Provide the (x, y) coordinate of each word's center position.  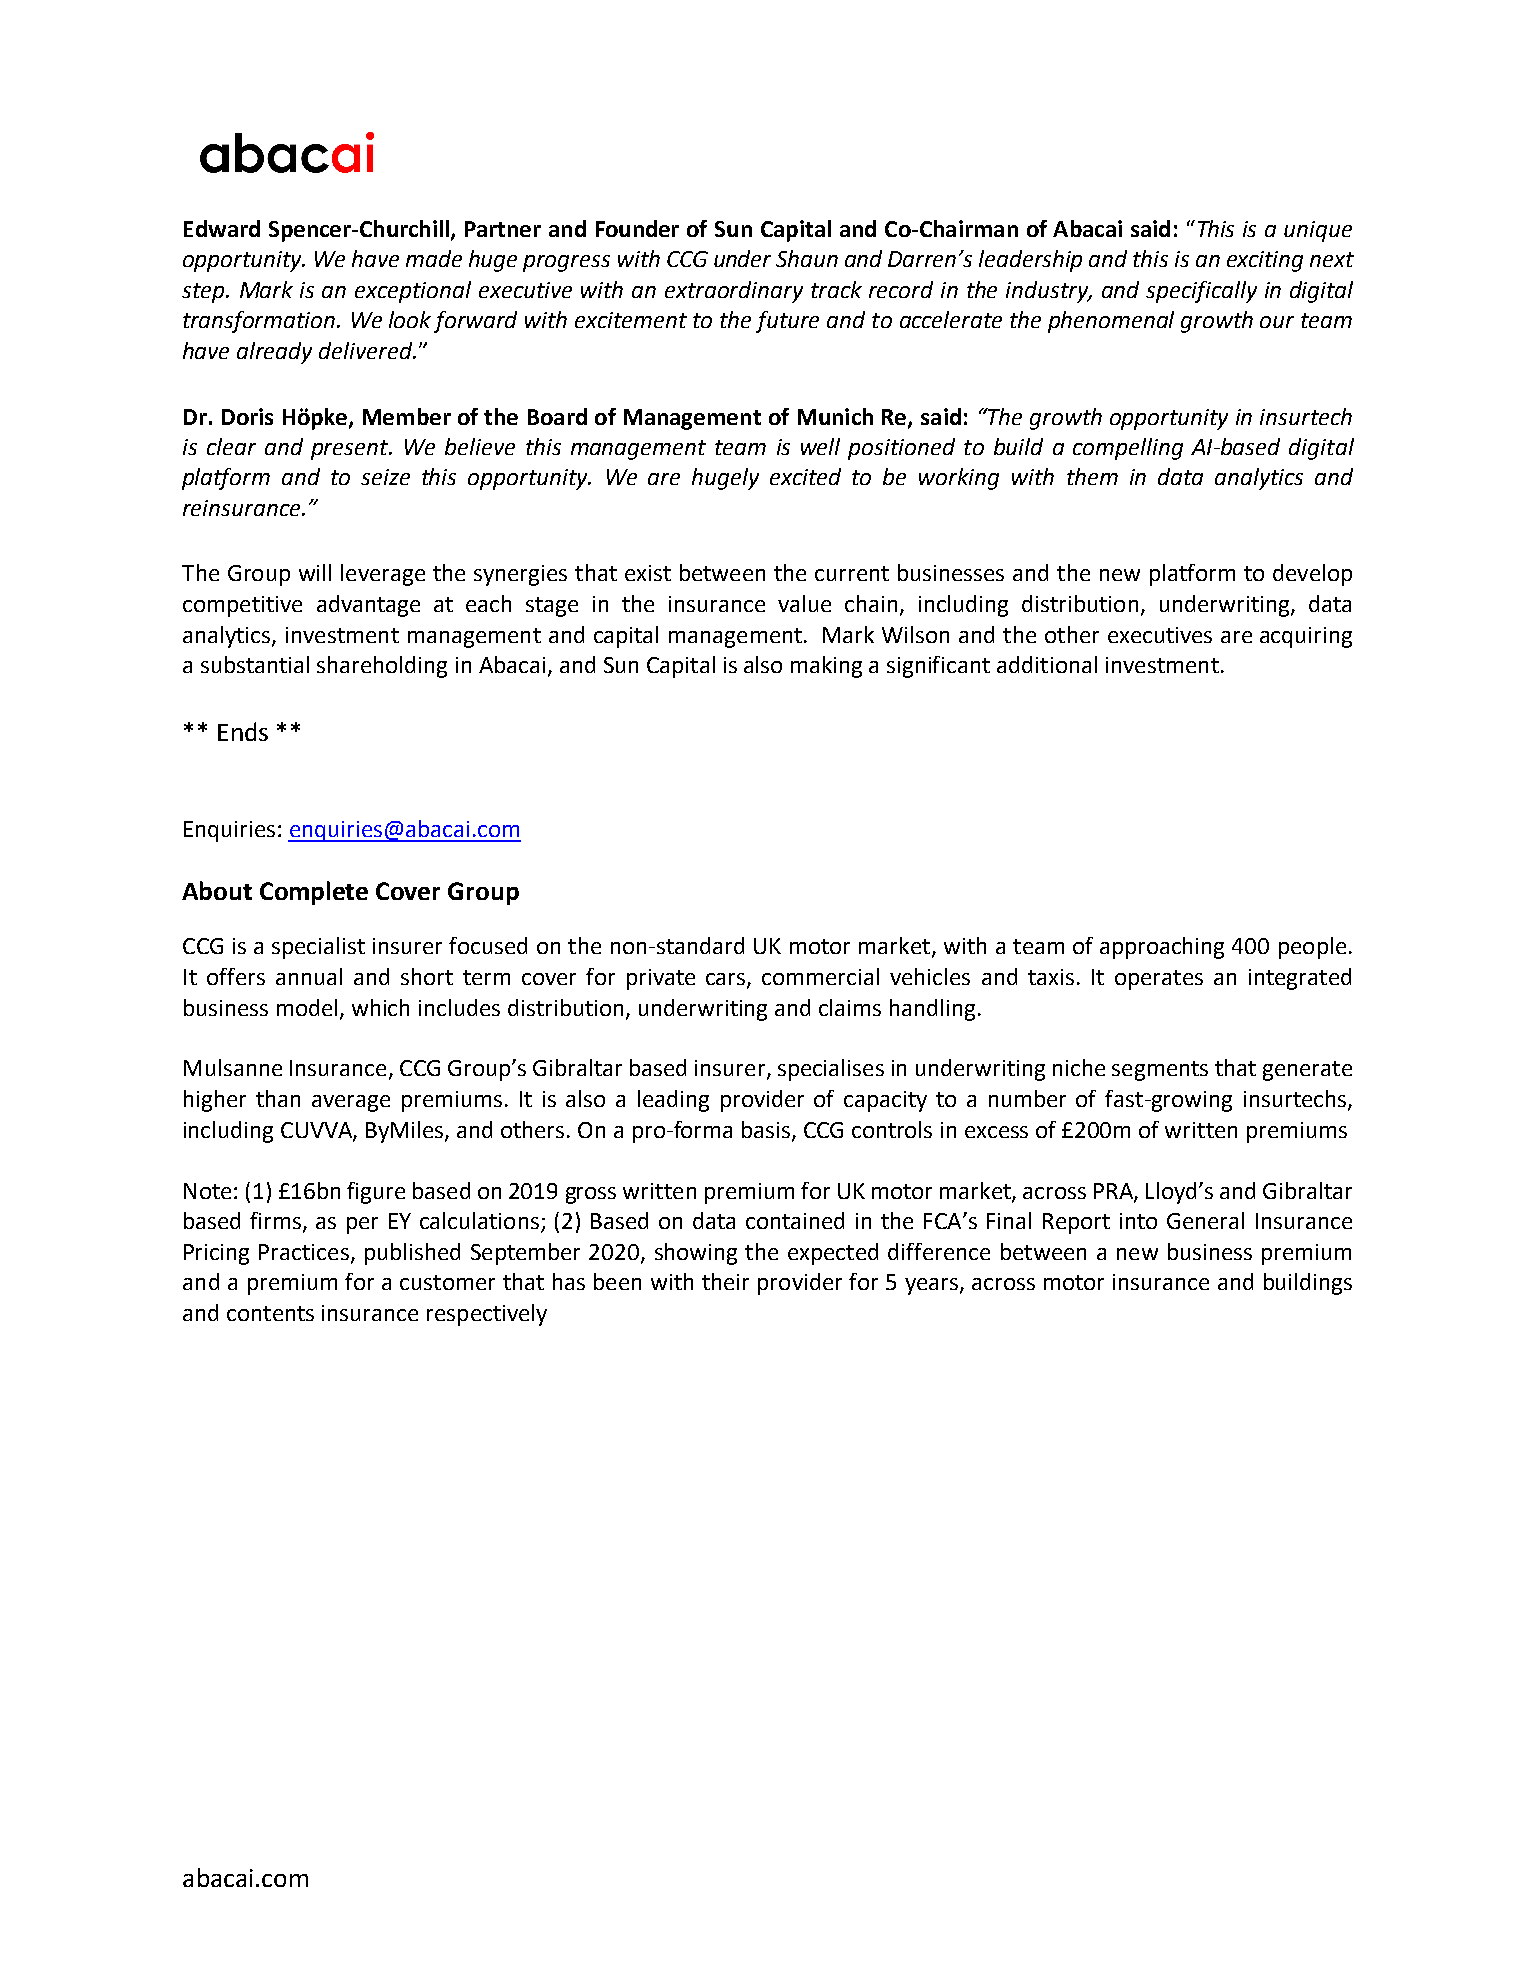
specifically (1201, 292)
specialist (318, 948)
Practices (304, 1252)
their (725, 1281)
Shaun (807, 258)
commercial (820, 976)
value (804, 603)
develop (1312, 575)
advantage (368, 606)
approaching (1162, 948)
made (434, 258)
